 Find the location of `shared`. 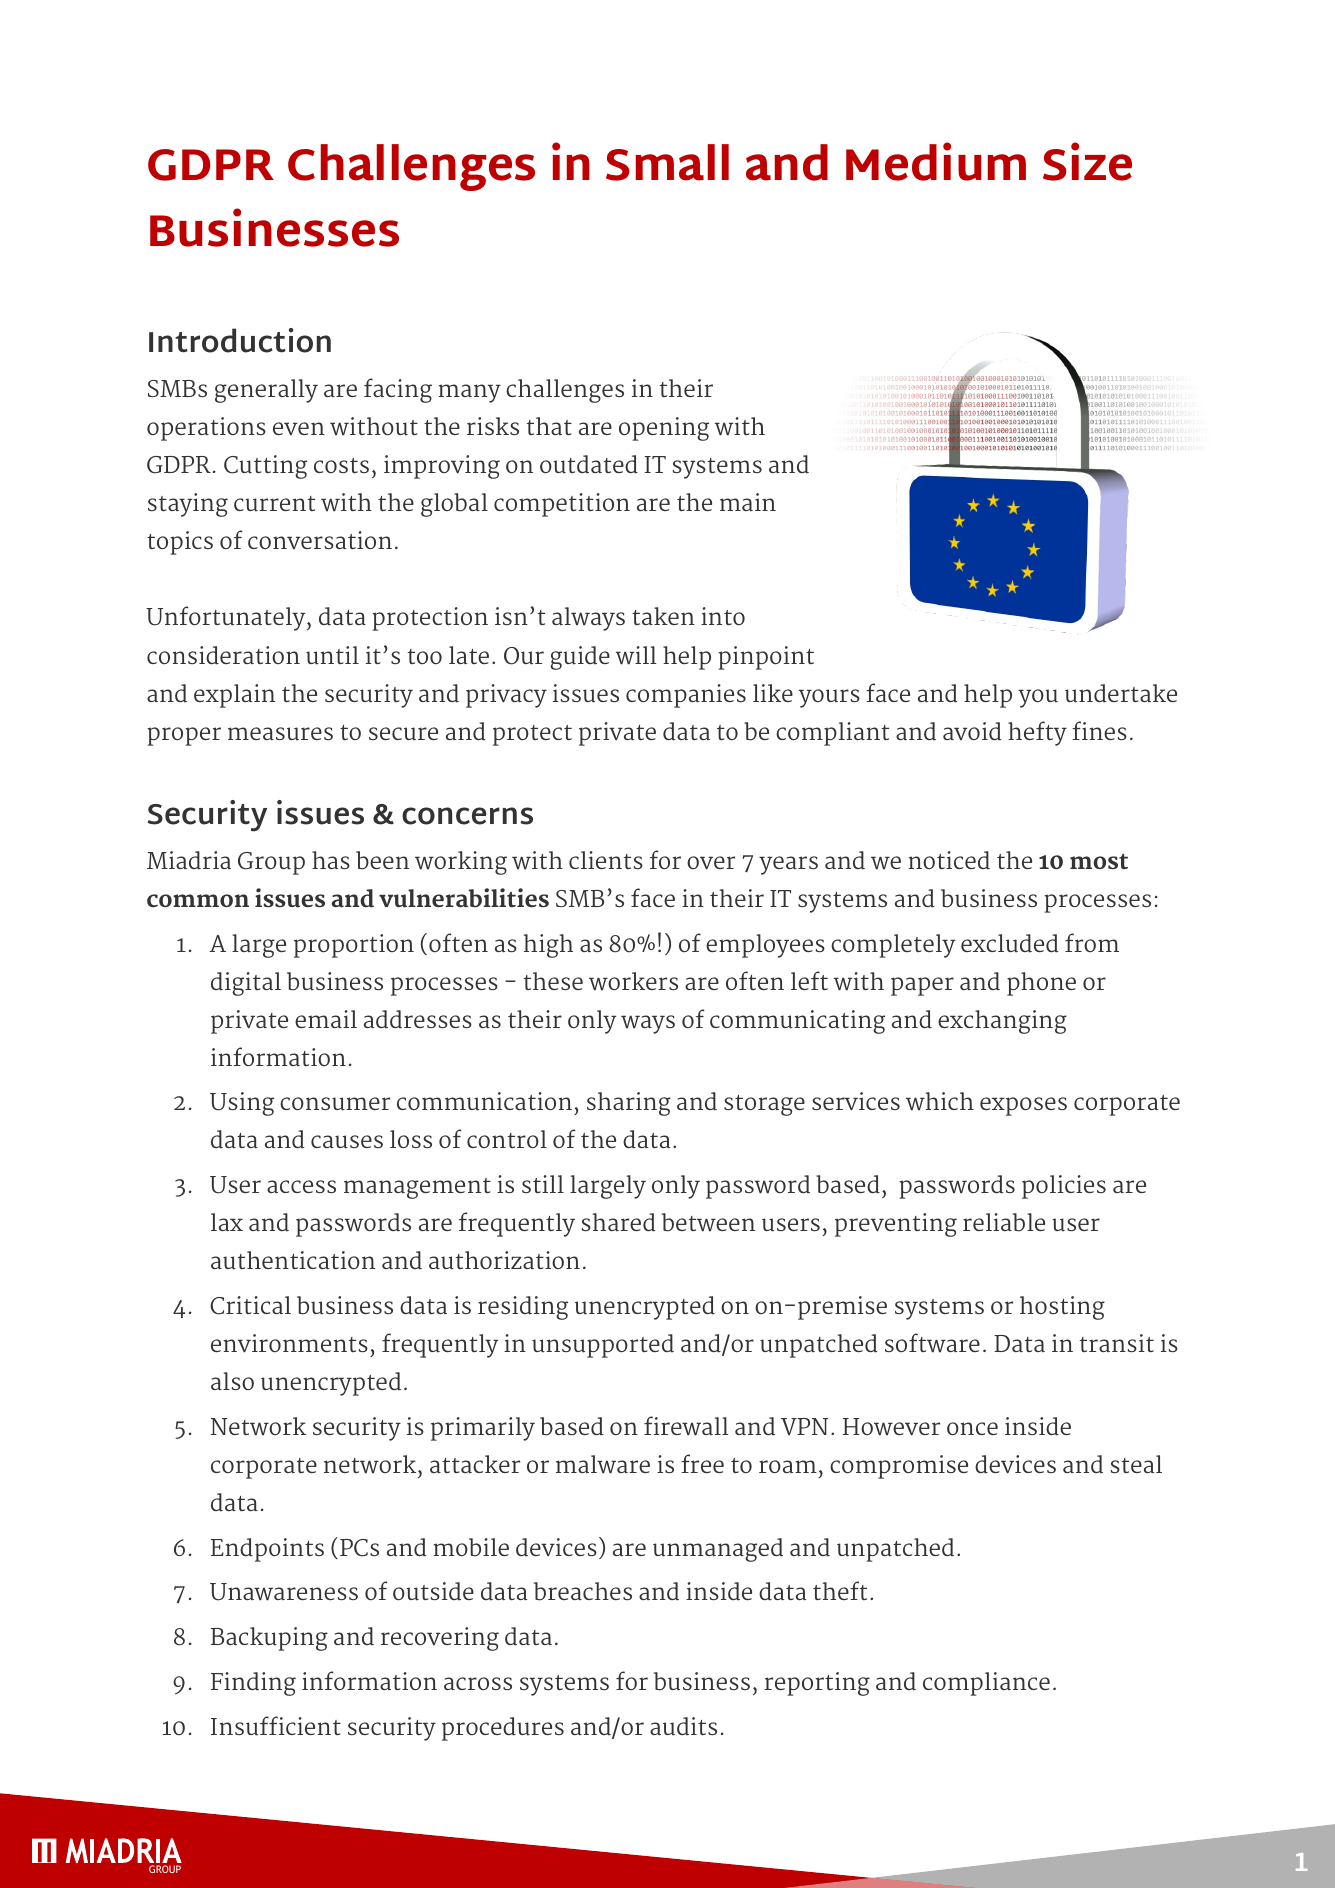

shared is located at coordinates (619, 1222).
